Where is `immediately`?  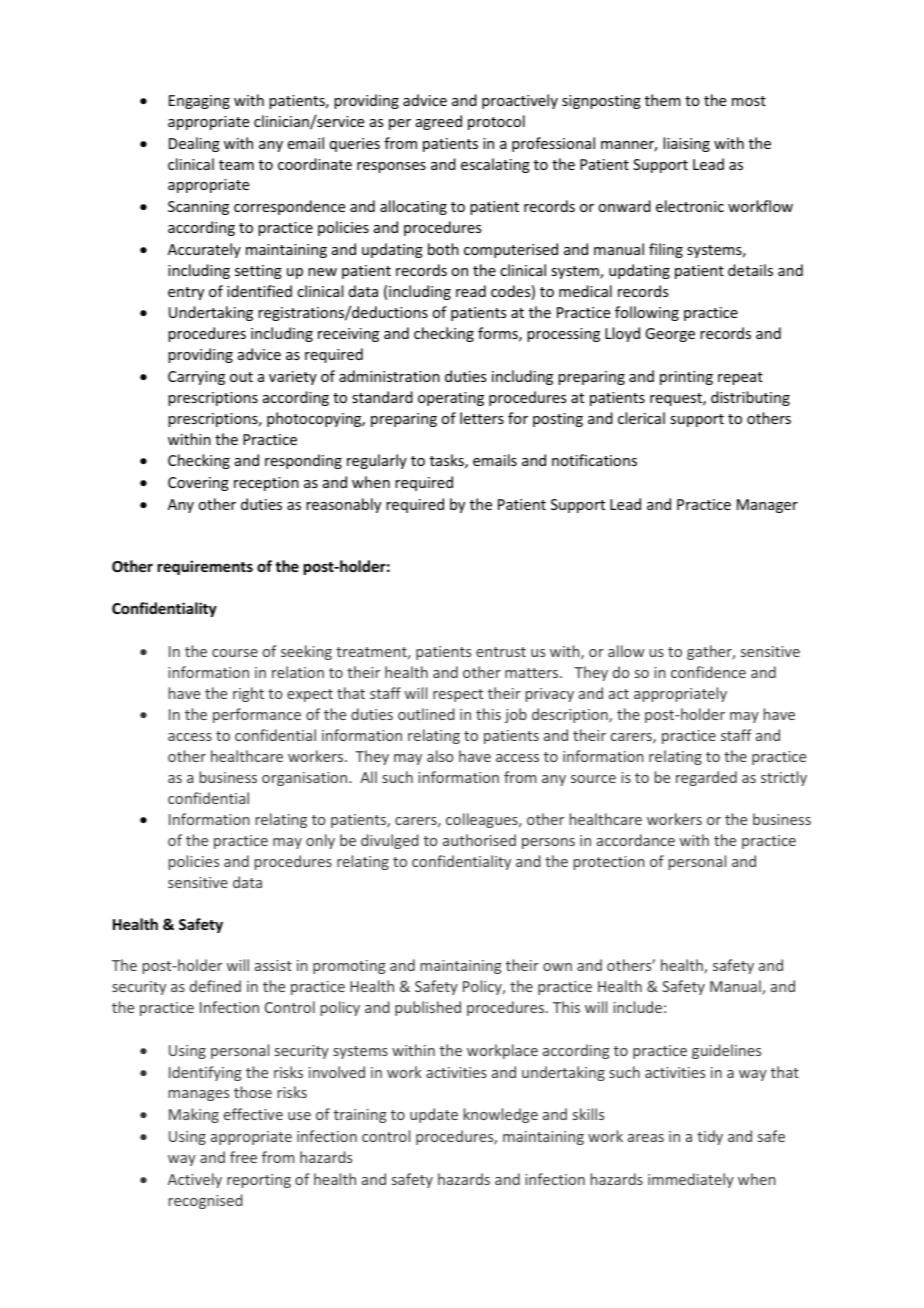 immediately is located at coordinates (691, 1180).
